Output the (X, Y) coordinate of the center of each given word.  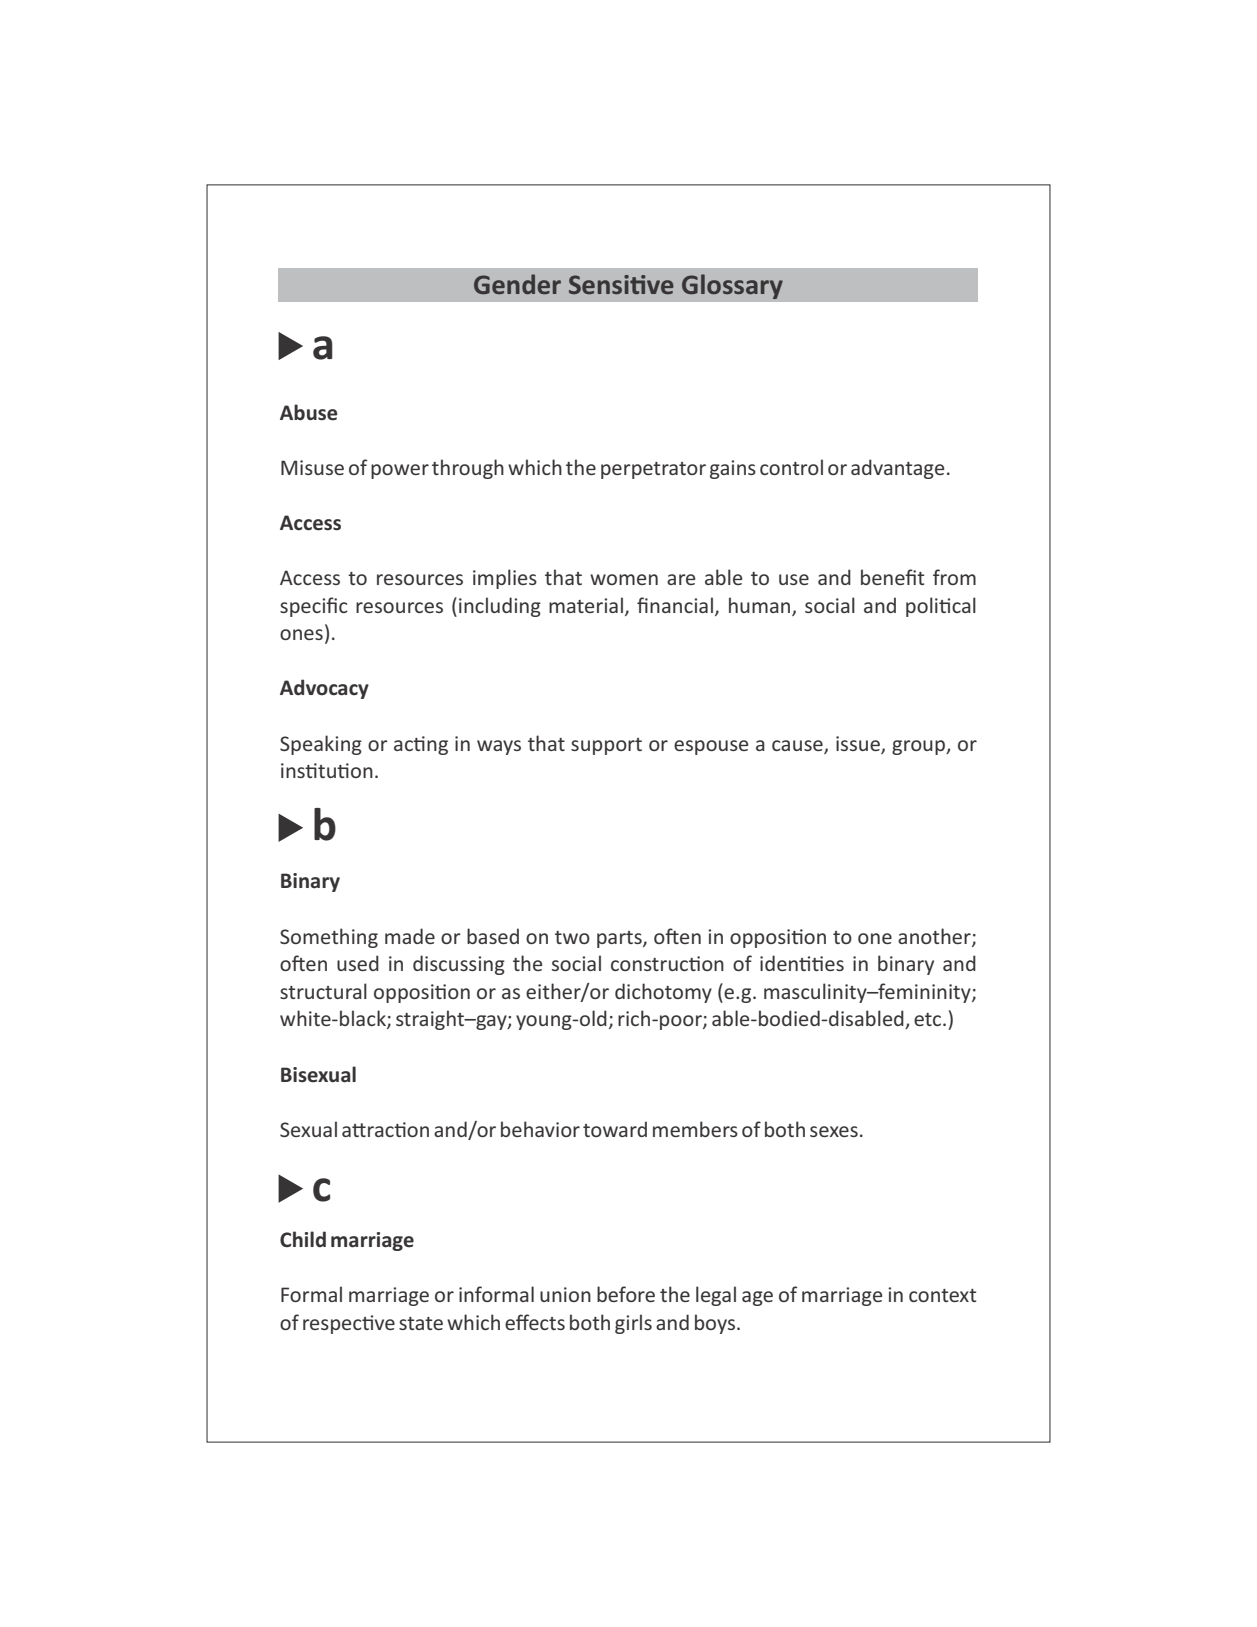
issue (859, 744)
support (606, 746)
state (421, 1323)
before (626, 1294)
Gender (517, 284)
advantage (897, 469)
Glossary (732, 286)
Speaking (321, 745)
